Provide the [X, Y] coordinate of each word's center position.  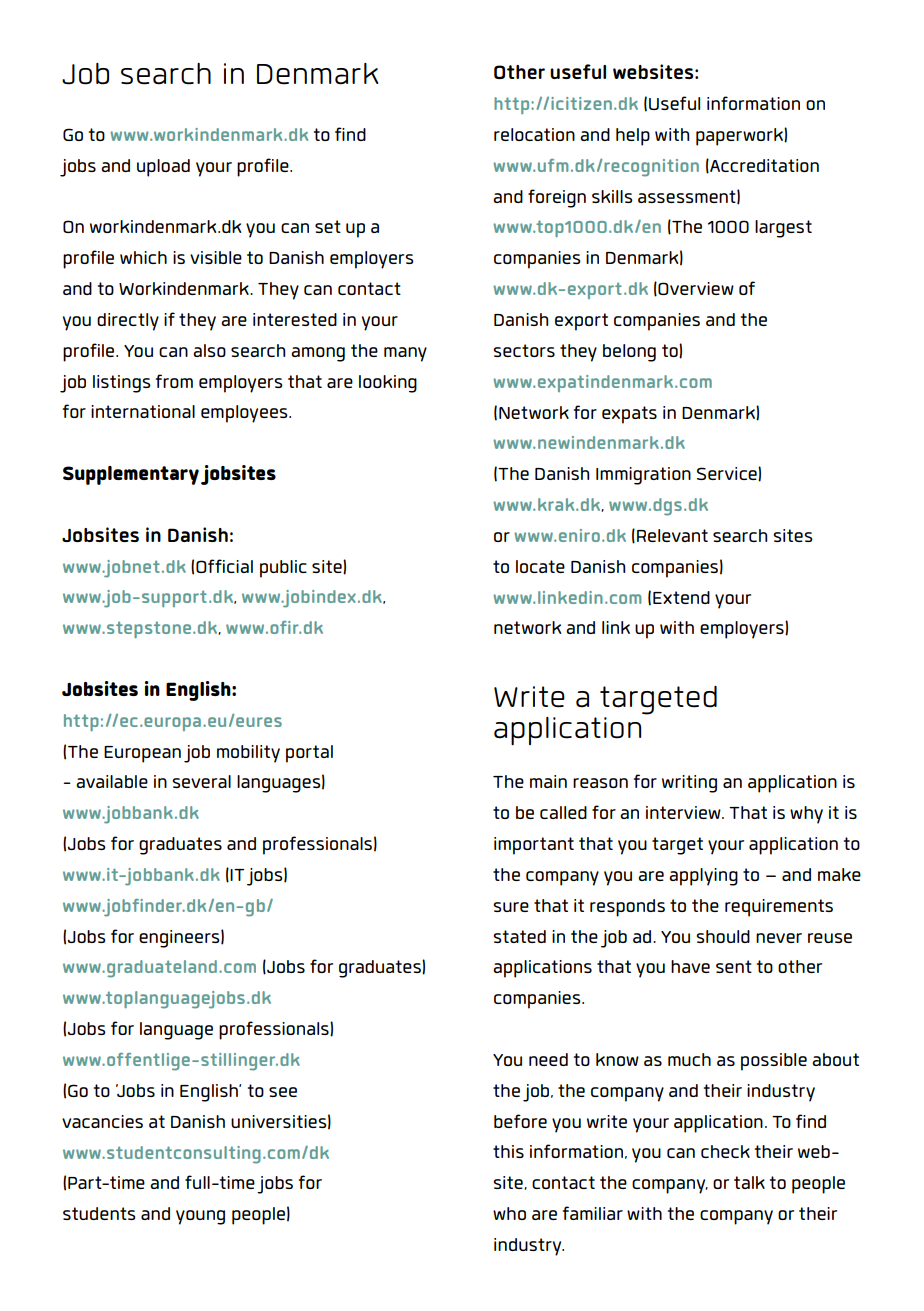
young [200, 1217]
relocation [534, 134]
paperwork [740, 137]
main [548, 781]
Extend [681, 597]
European [142, 754]
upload [163, 168]
